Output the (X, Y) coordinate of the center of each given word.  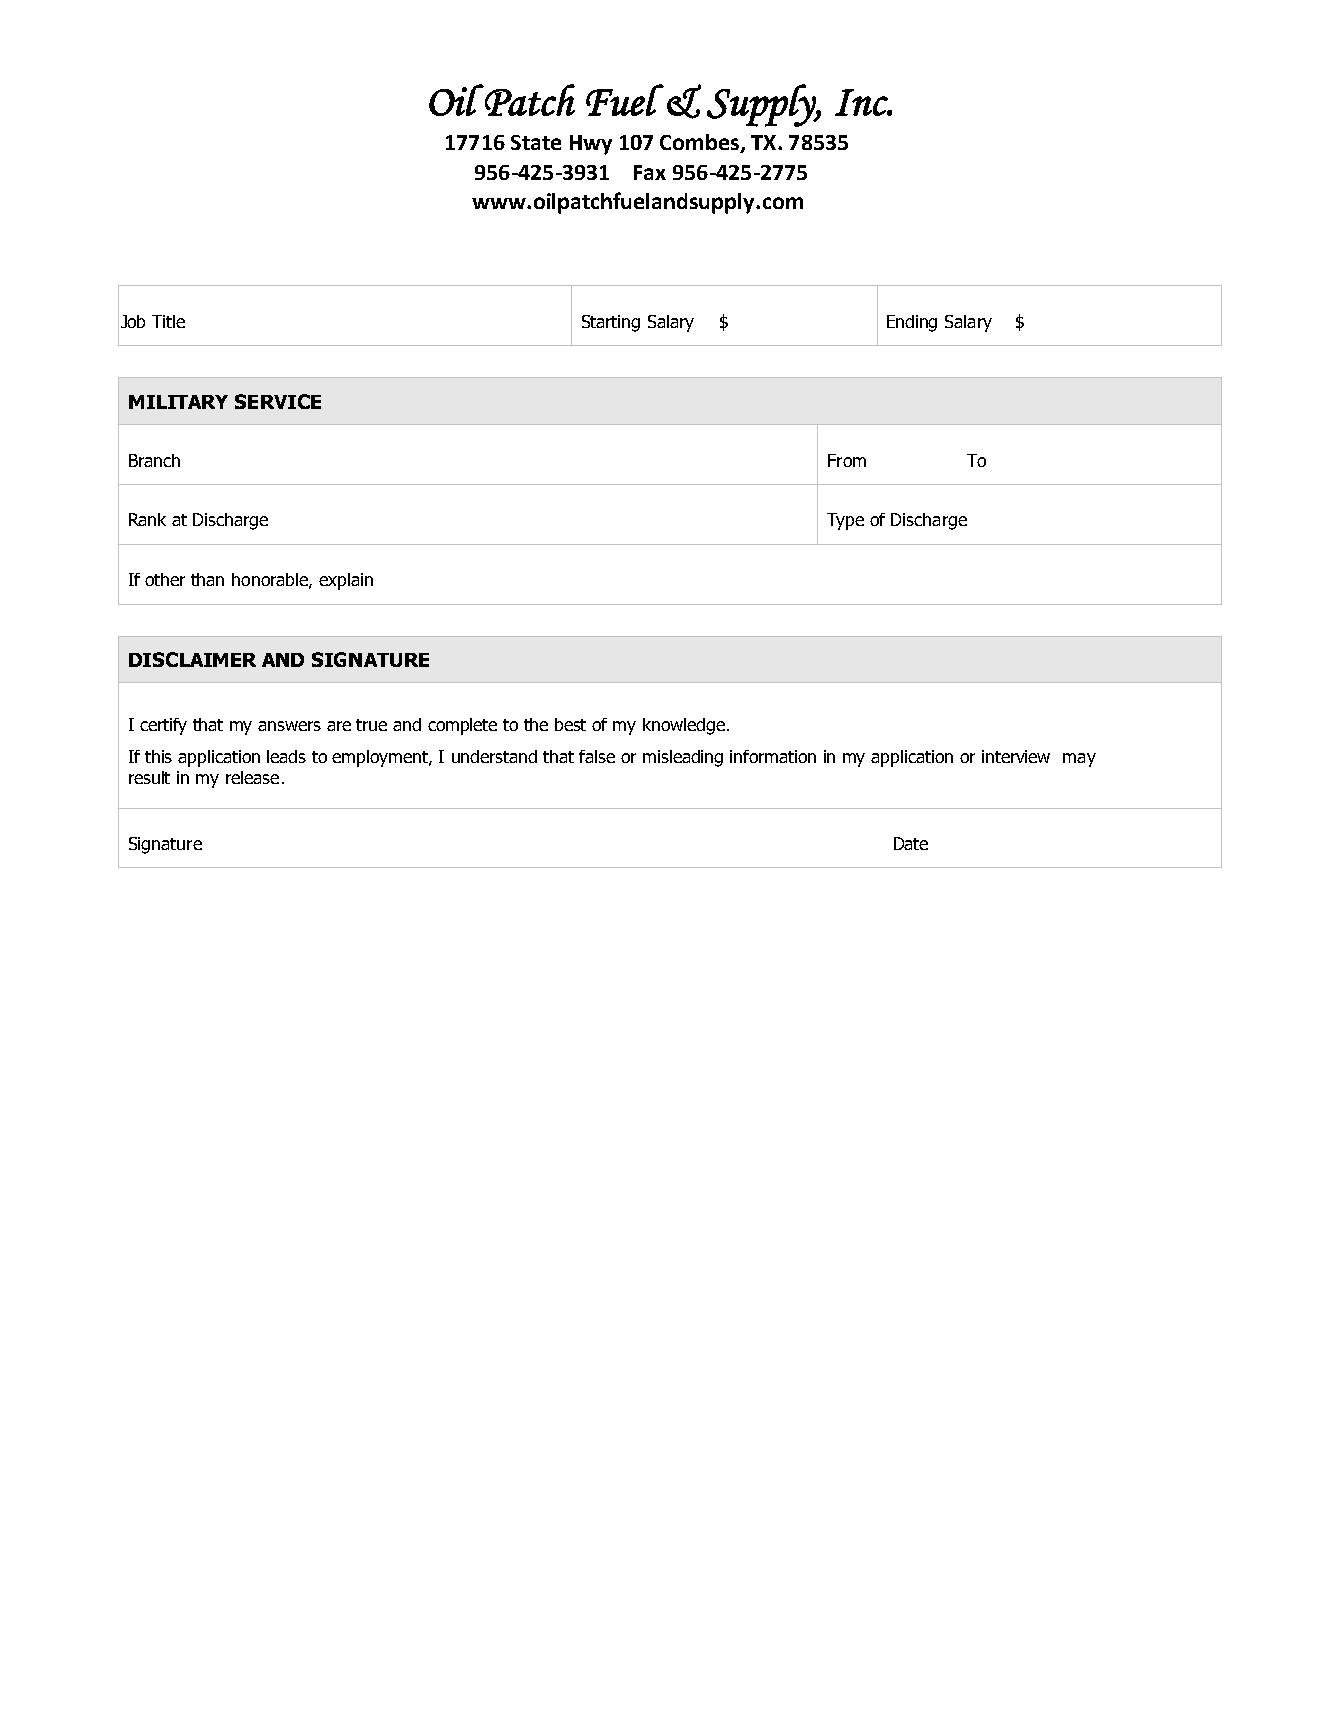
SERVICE (278, 401)
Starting (611, 323)
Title (168, 321)
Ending (912, 323)
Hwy (591, 145)
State (536, 142)
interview (1016, 756)
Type (845, 521)
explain (346, 581)
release (252, 777)
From (847, 460)
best (570, 724)
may (1079, 760)
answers (289, 726)
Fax (650, 172)
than (207, 579)
